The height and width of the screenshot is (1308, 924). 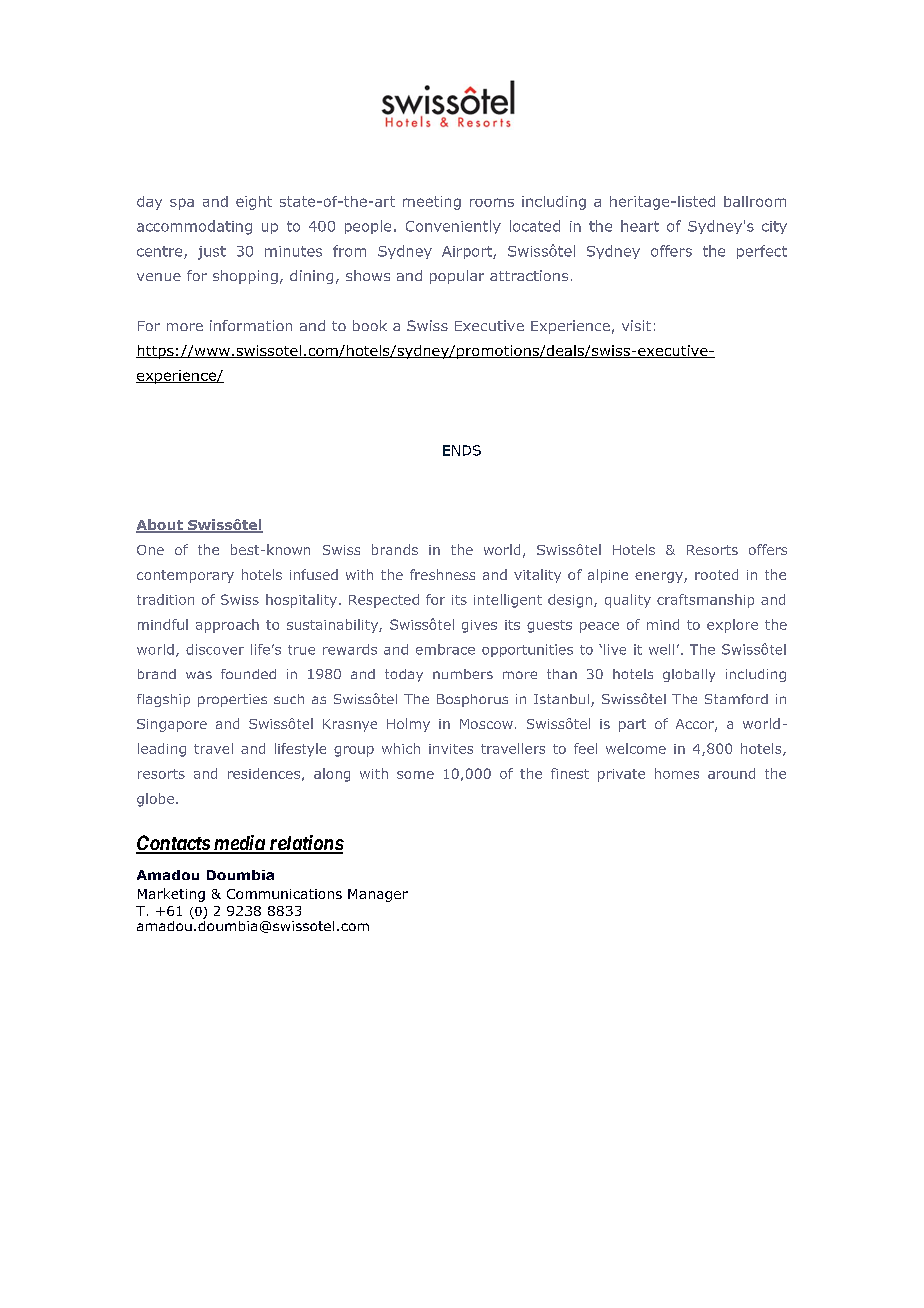 I want to click on heart, so click(x=640, y=226).
